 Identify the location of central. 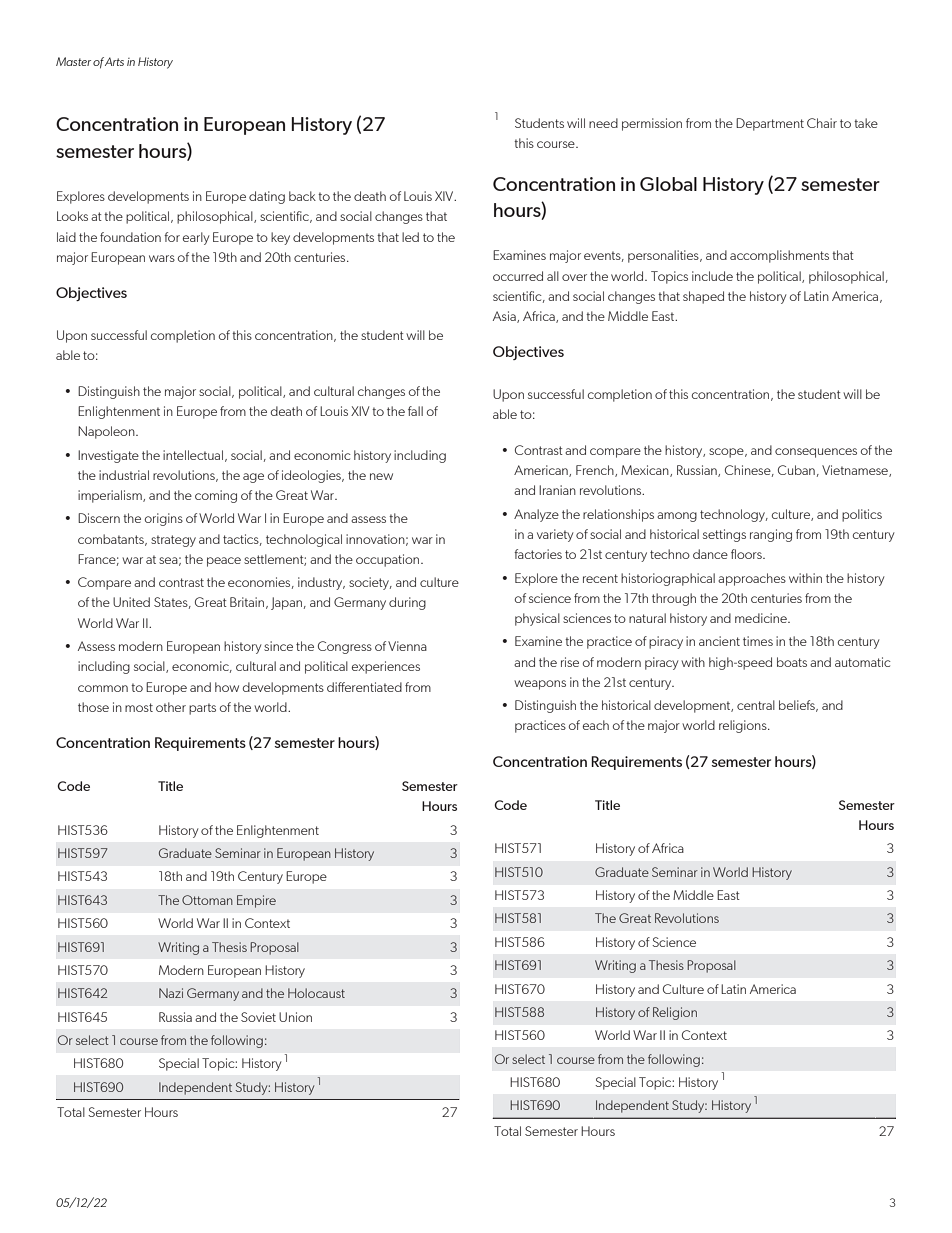
(756, 705).
